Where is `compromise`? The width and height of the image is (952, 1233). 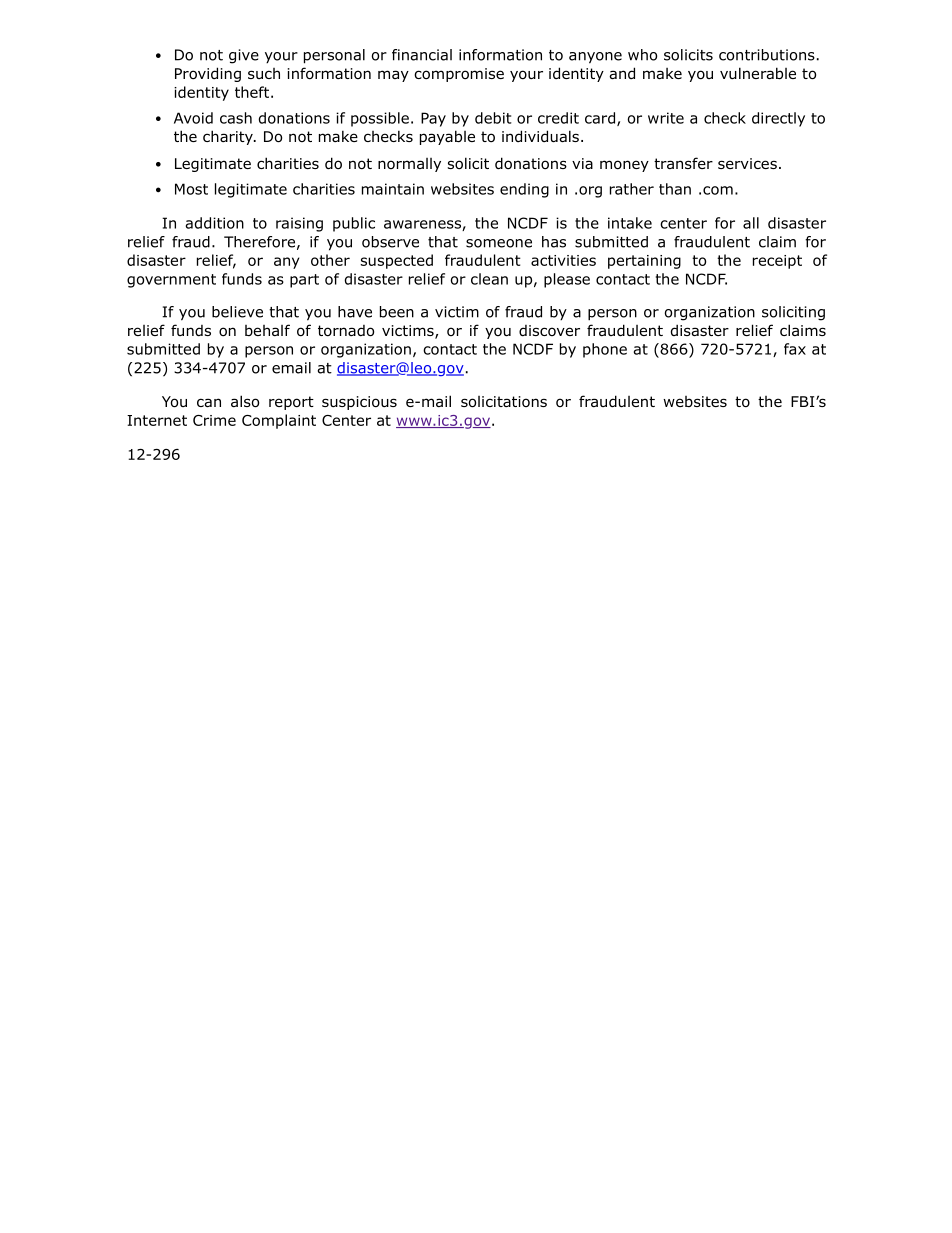
compromise is located at coordinates (459, 75).
